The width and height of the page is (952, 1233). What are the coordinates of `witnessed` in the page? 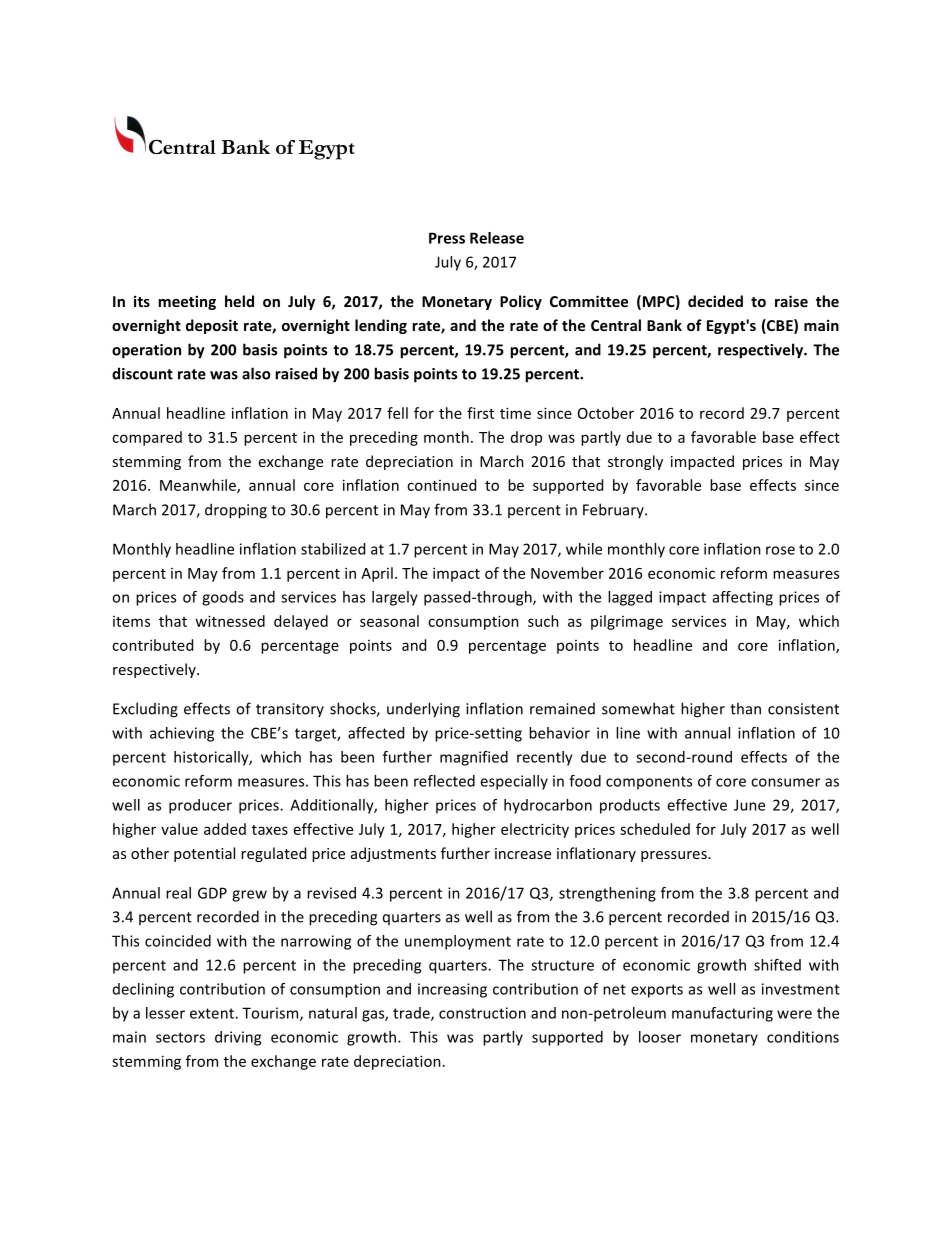 It's located at (230, 621).
